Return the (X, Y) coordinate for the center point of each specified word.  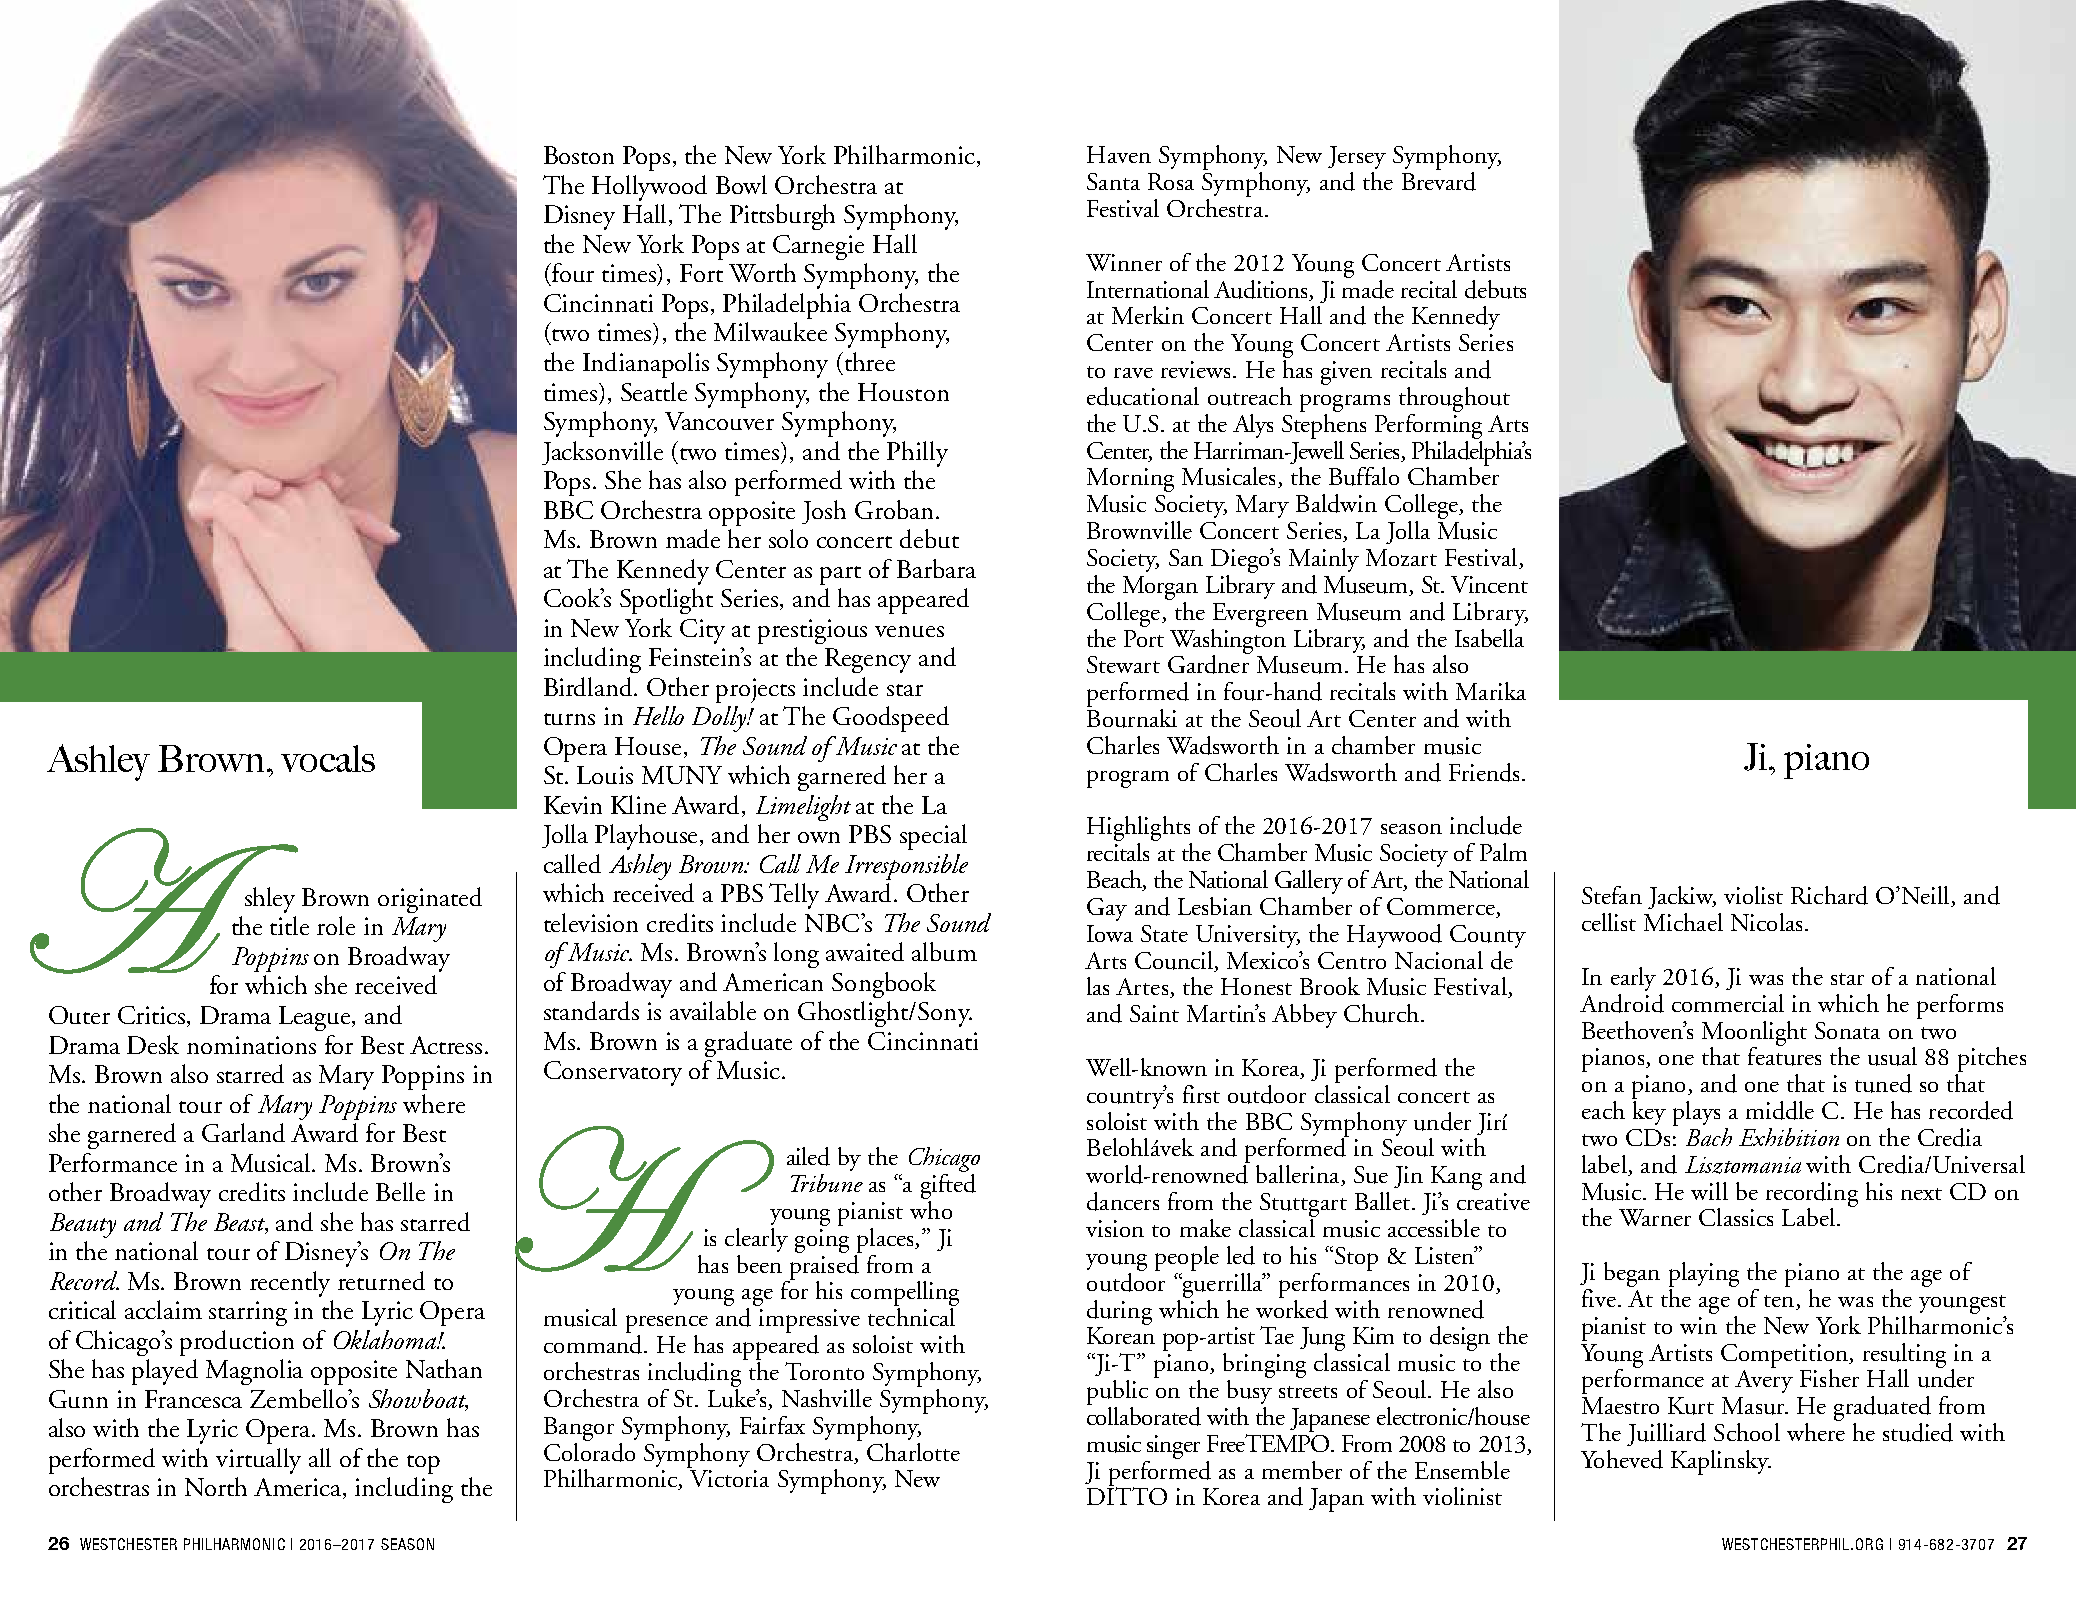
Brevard (1439, 181)
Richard (1829, 895)
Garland (243, 1132)
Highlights (1139, 830)
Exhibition (1789, 1137)
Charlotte (913, 1452)
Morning (1130, 480)
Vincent (1489, 584)
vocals (328, 758)
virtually (258, 1461)
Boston (579, 155)
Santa (1113, 181)
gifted (948, 1185)
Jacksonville (602, 453)
